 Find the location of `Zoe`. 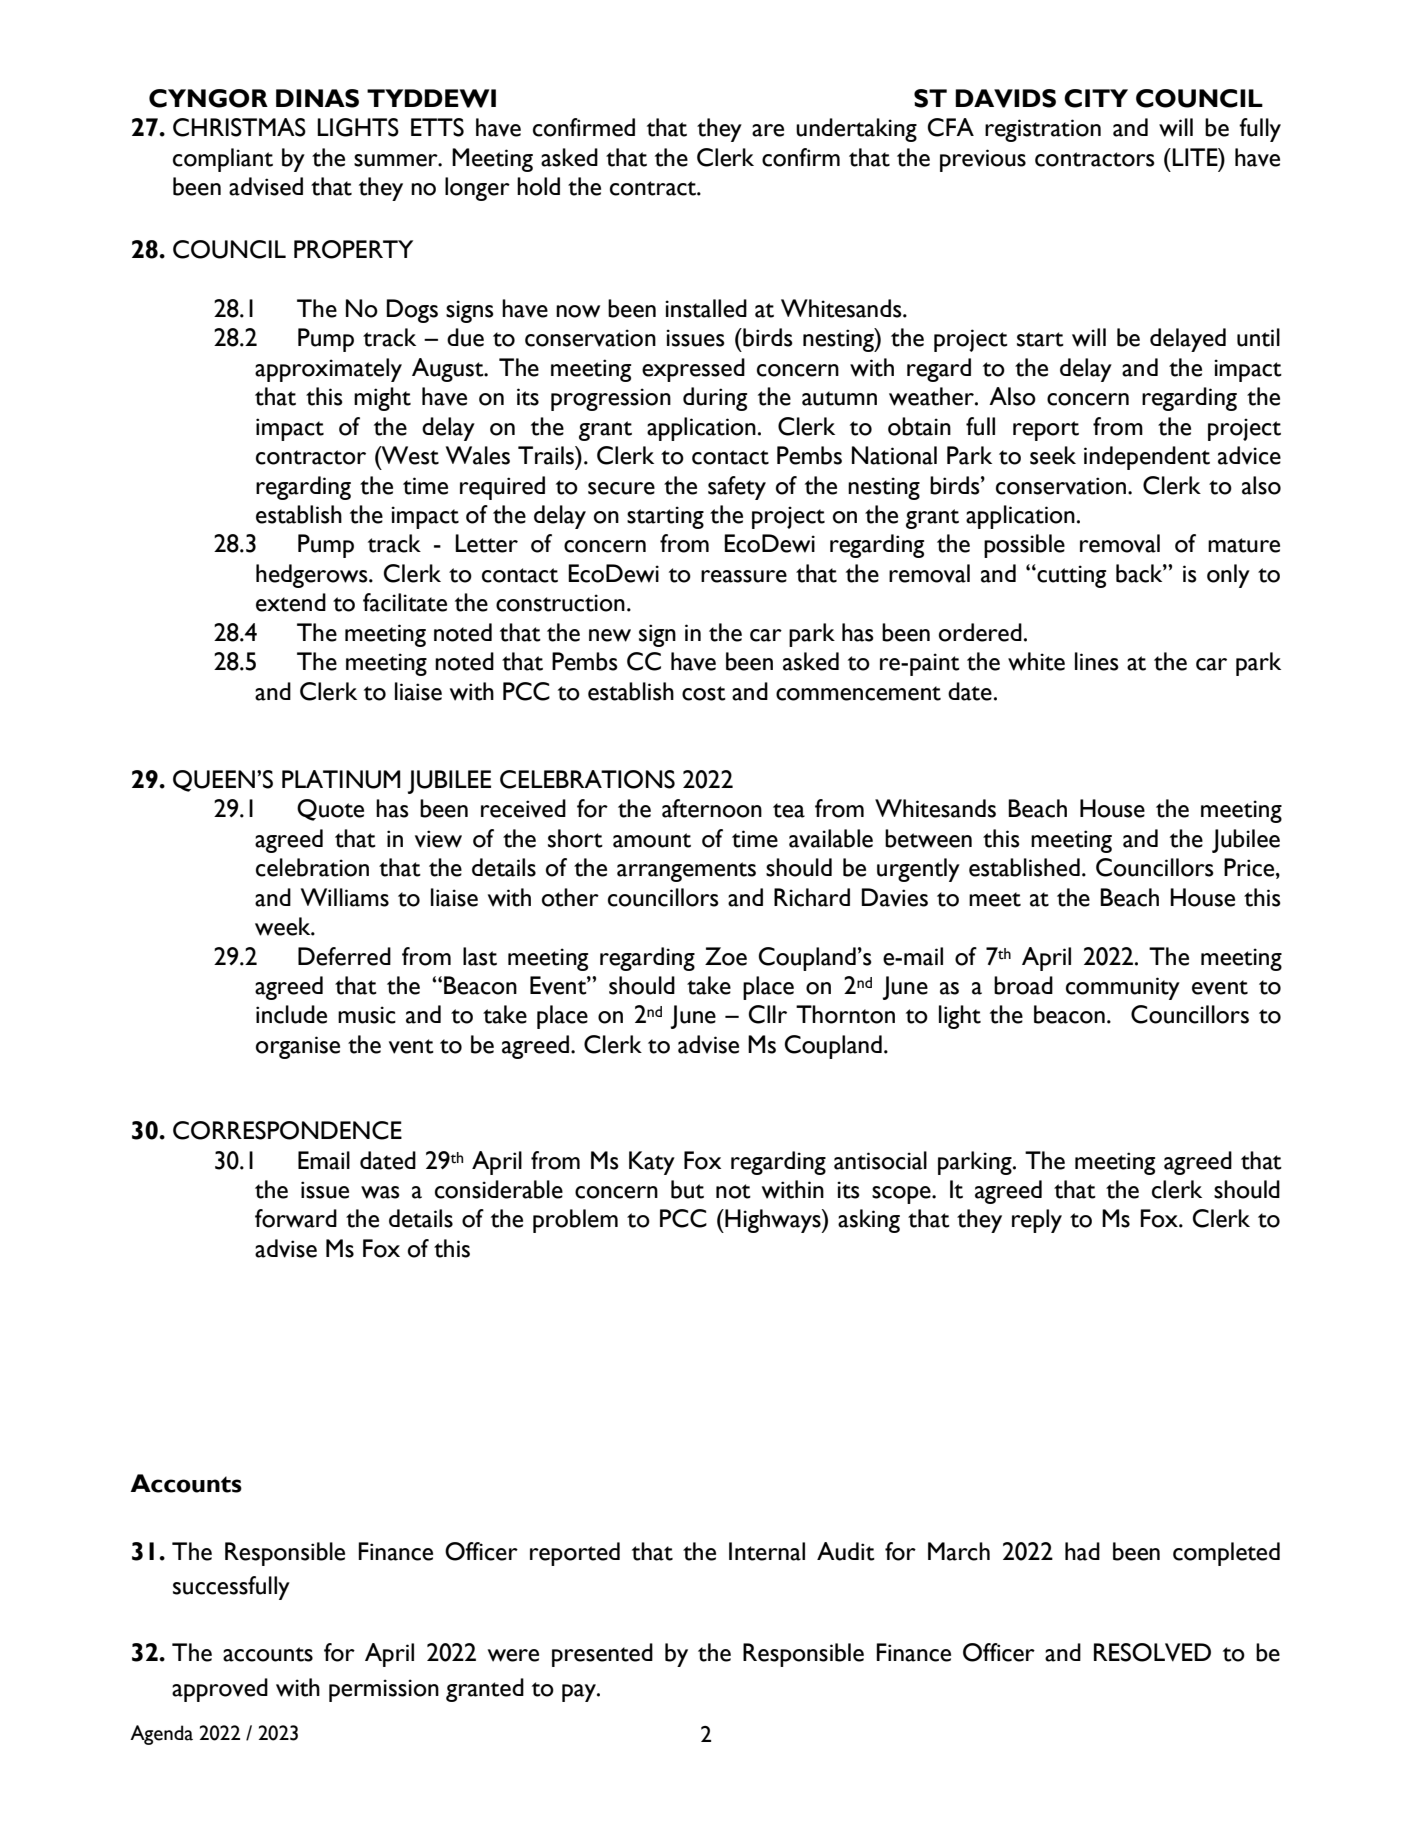

Zoe is located at coordinates (726, 956).
